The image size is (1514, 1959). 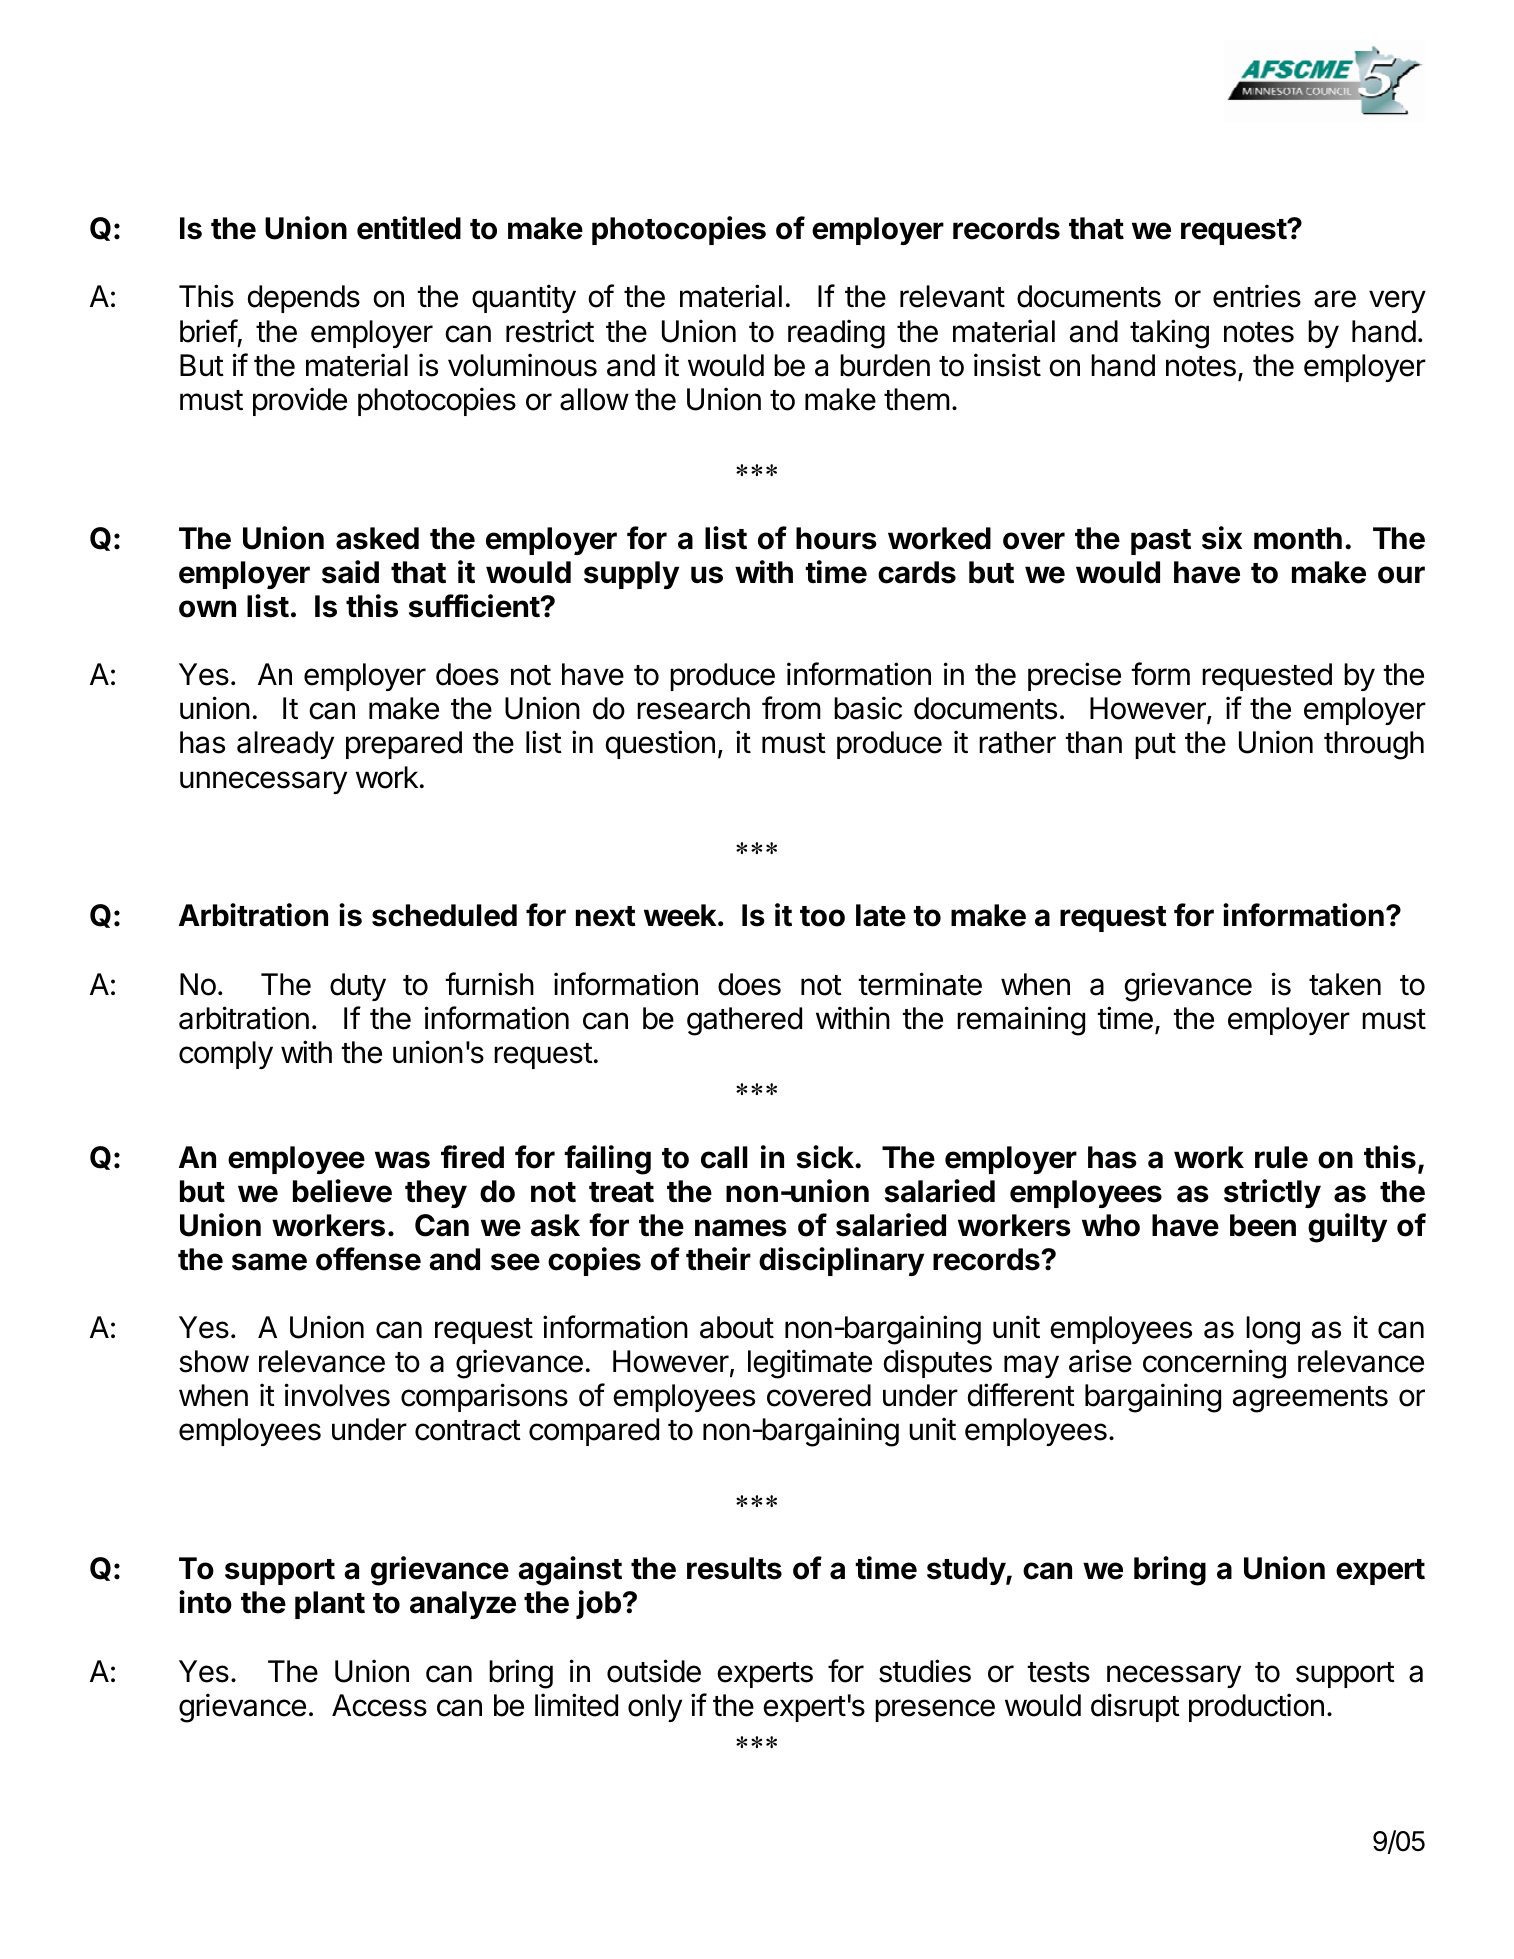 What do you see at coordinates (1257, 296) in the page?
I see `entries` at bounding box center [1257, 296].
